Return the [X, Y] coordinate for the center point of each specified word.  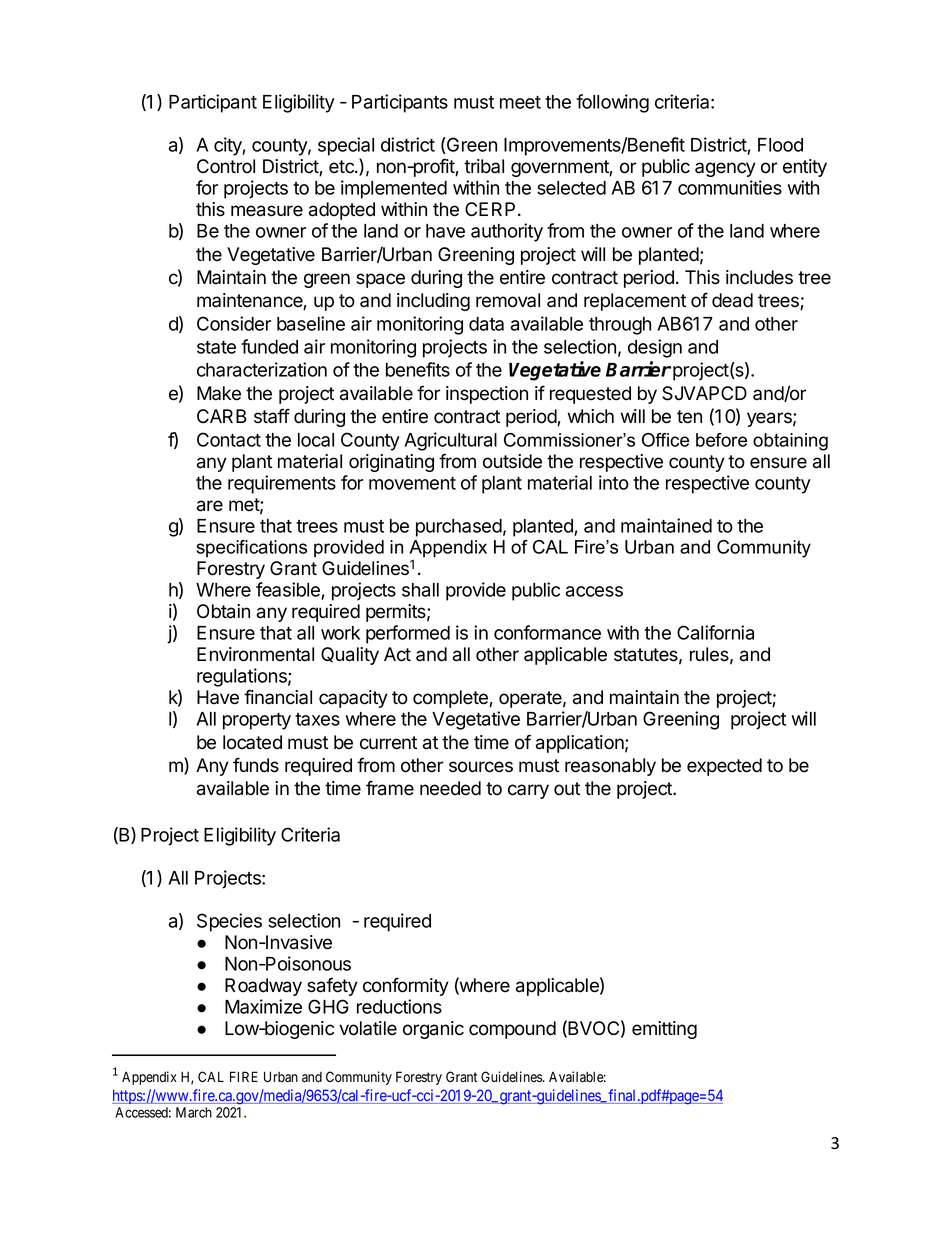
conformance [547, 632]
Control [226, 166]
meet [520, 102]
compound [512, 1030]
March [194, 1112]
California [715, 632]
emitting [664, 1030]
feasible [289, 591]
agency [725, 169]
